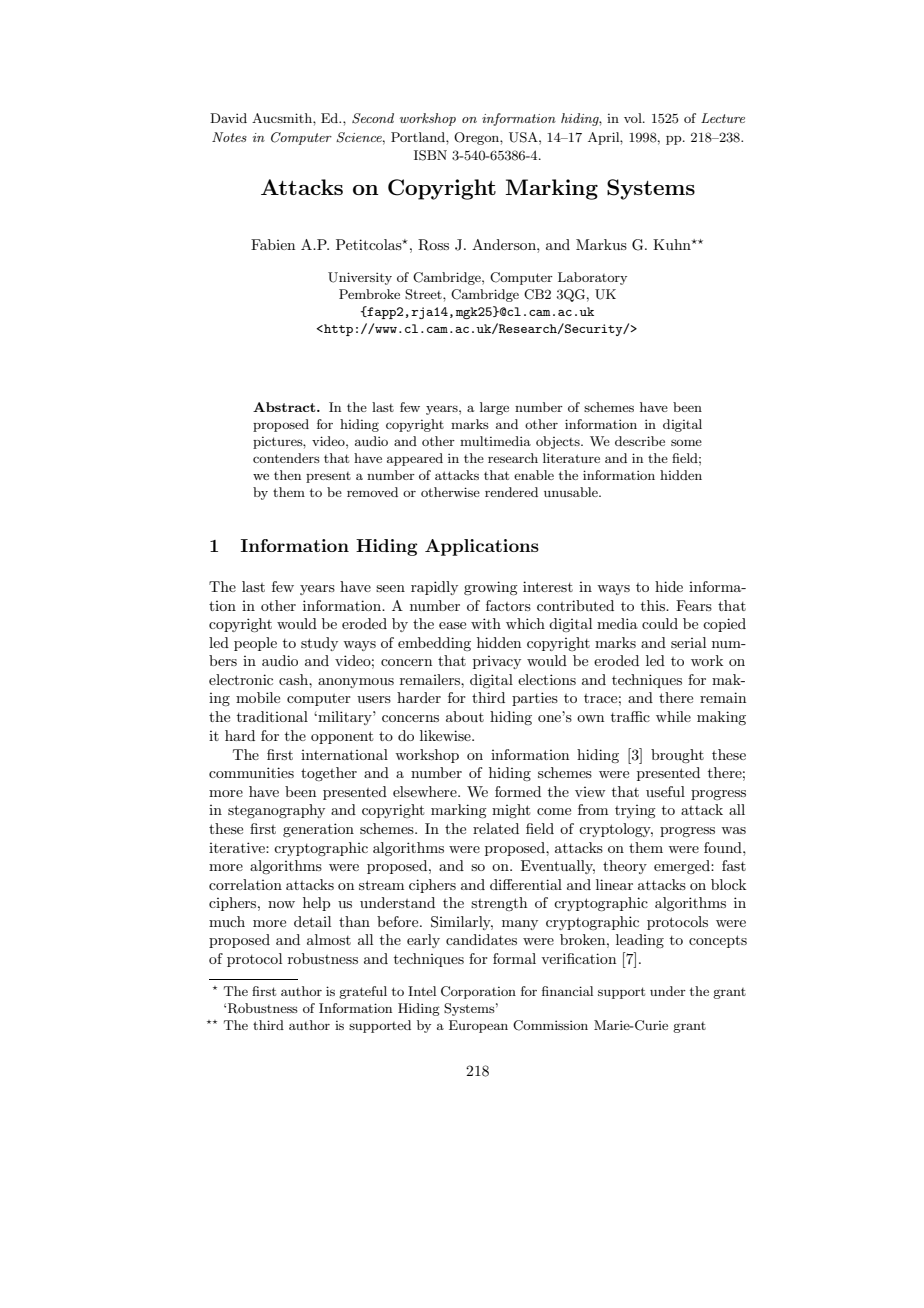 The height and width of the screenshot is (1308, 924). What do you see at coordinates (319, 644) in the screenshot?
I see `study` at bounding box center [319, 644].
